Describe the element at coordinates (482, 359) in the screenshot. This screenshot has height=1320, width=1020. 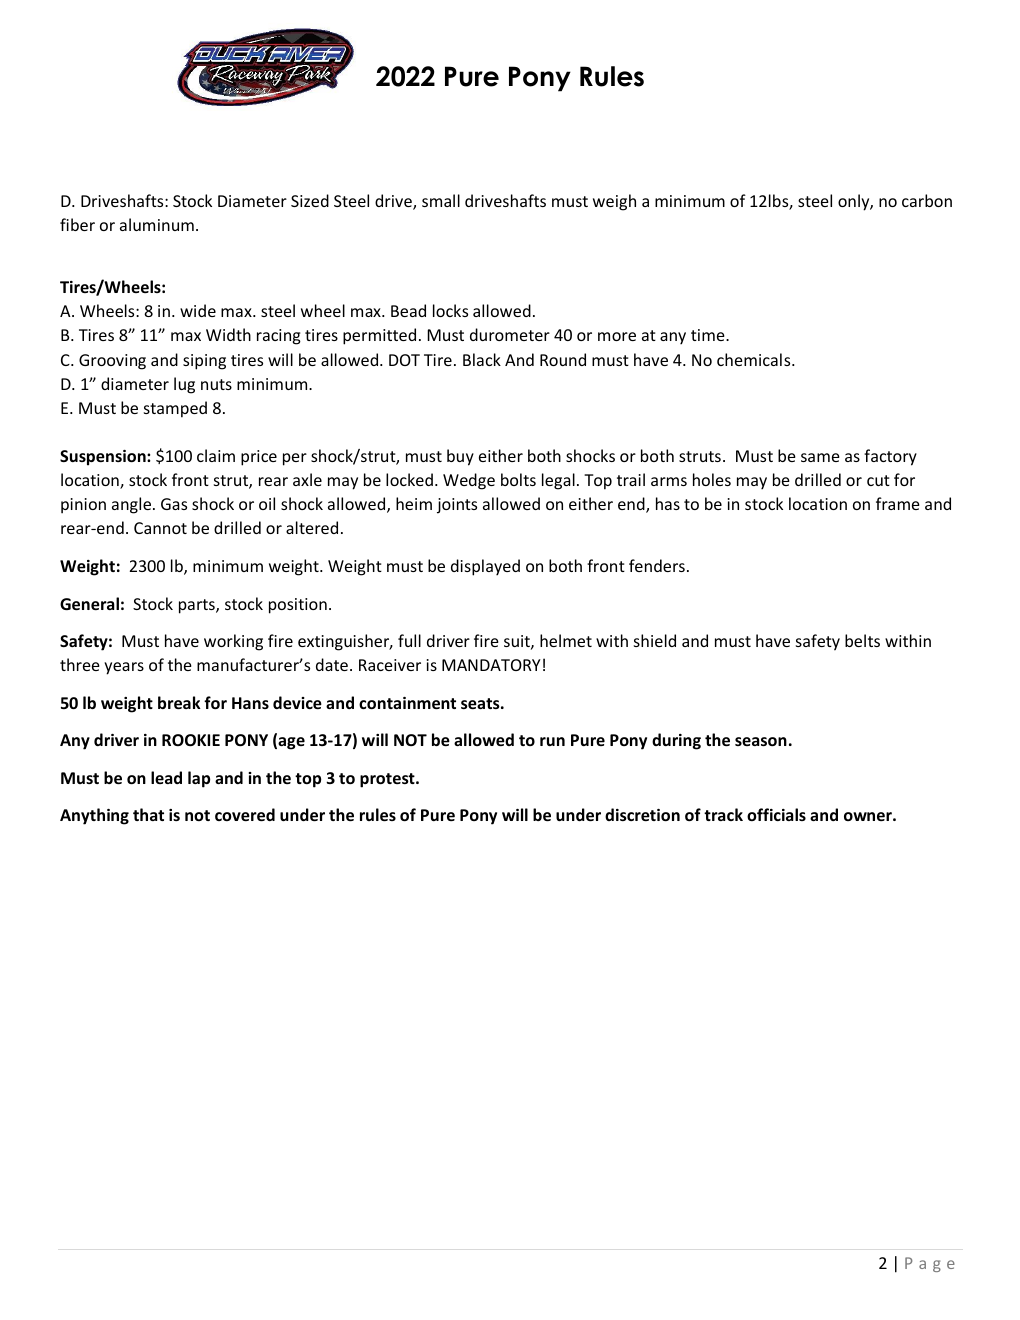
I see `Black` at that location.
